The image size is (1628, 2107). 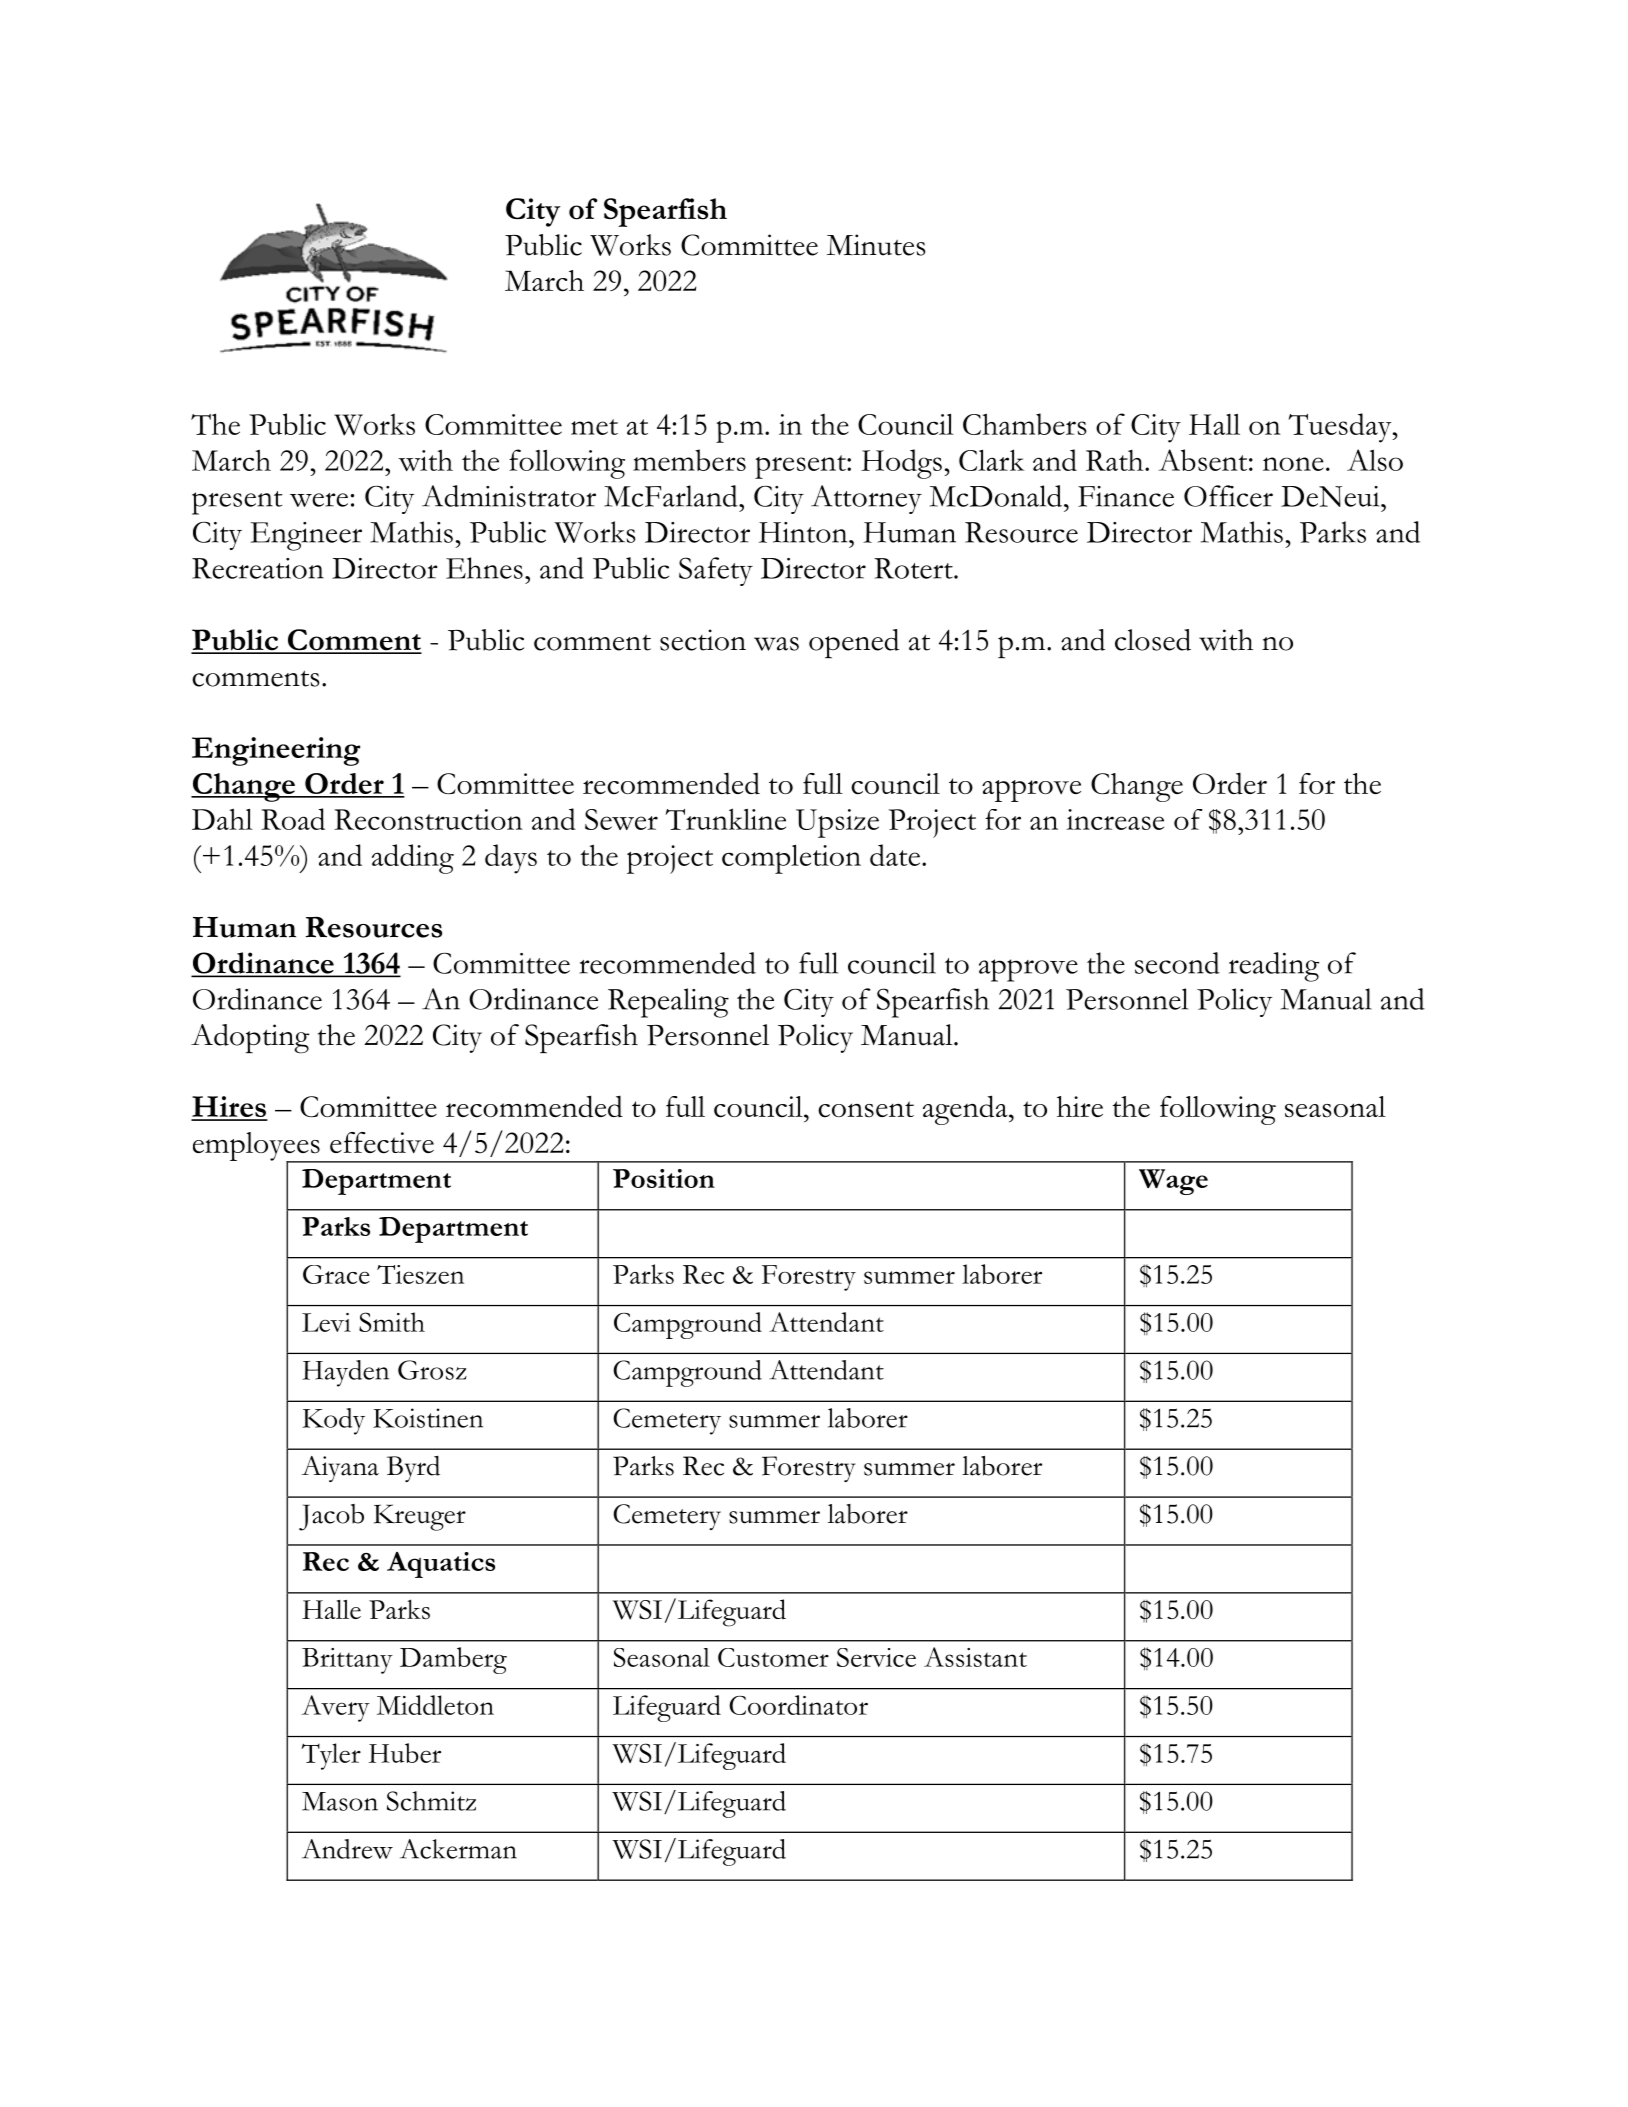 What do you see at coordinates (1341, 428) in the screenshot?
I see `Tuesday` at bounding box center [1341, 428].
